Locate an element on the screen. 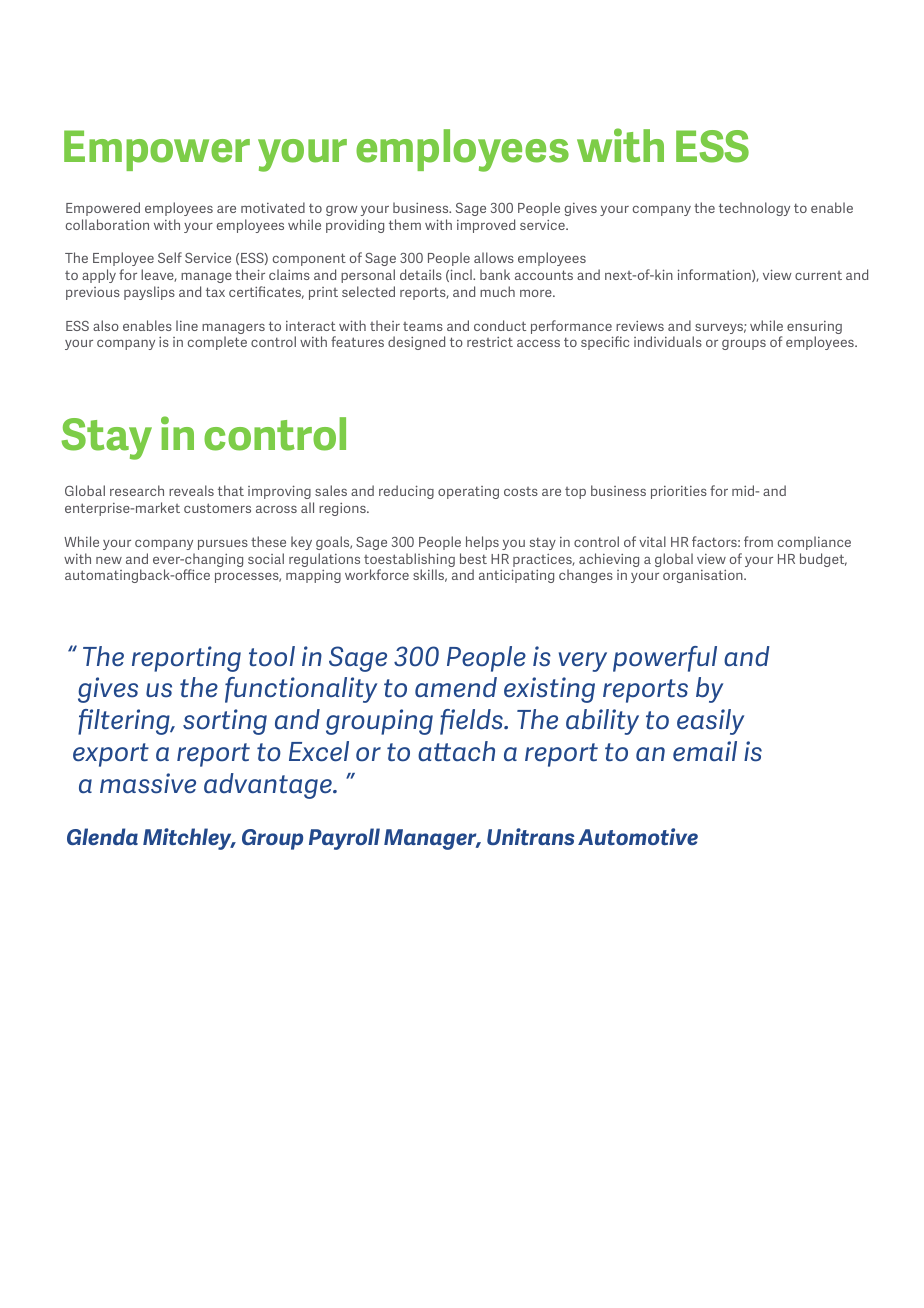  improved is located at coordinates (486, 226).
